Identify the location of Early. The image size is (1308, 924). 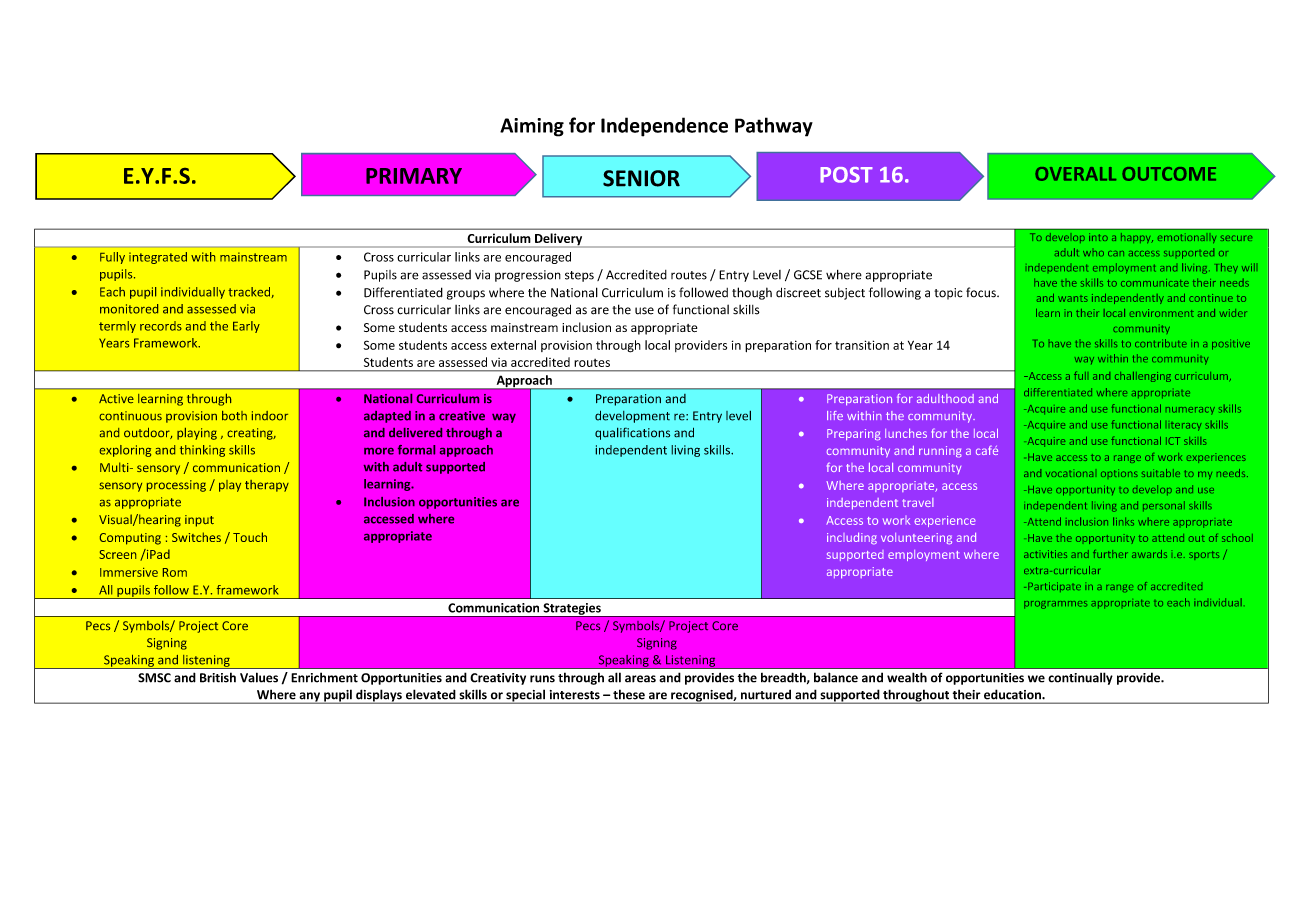
(246, 327).
